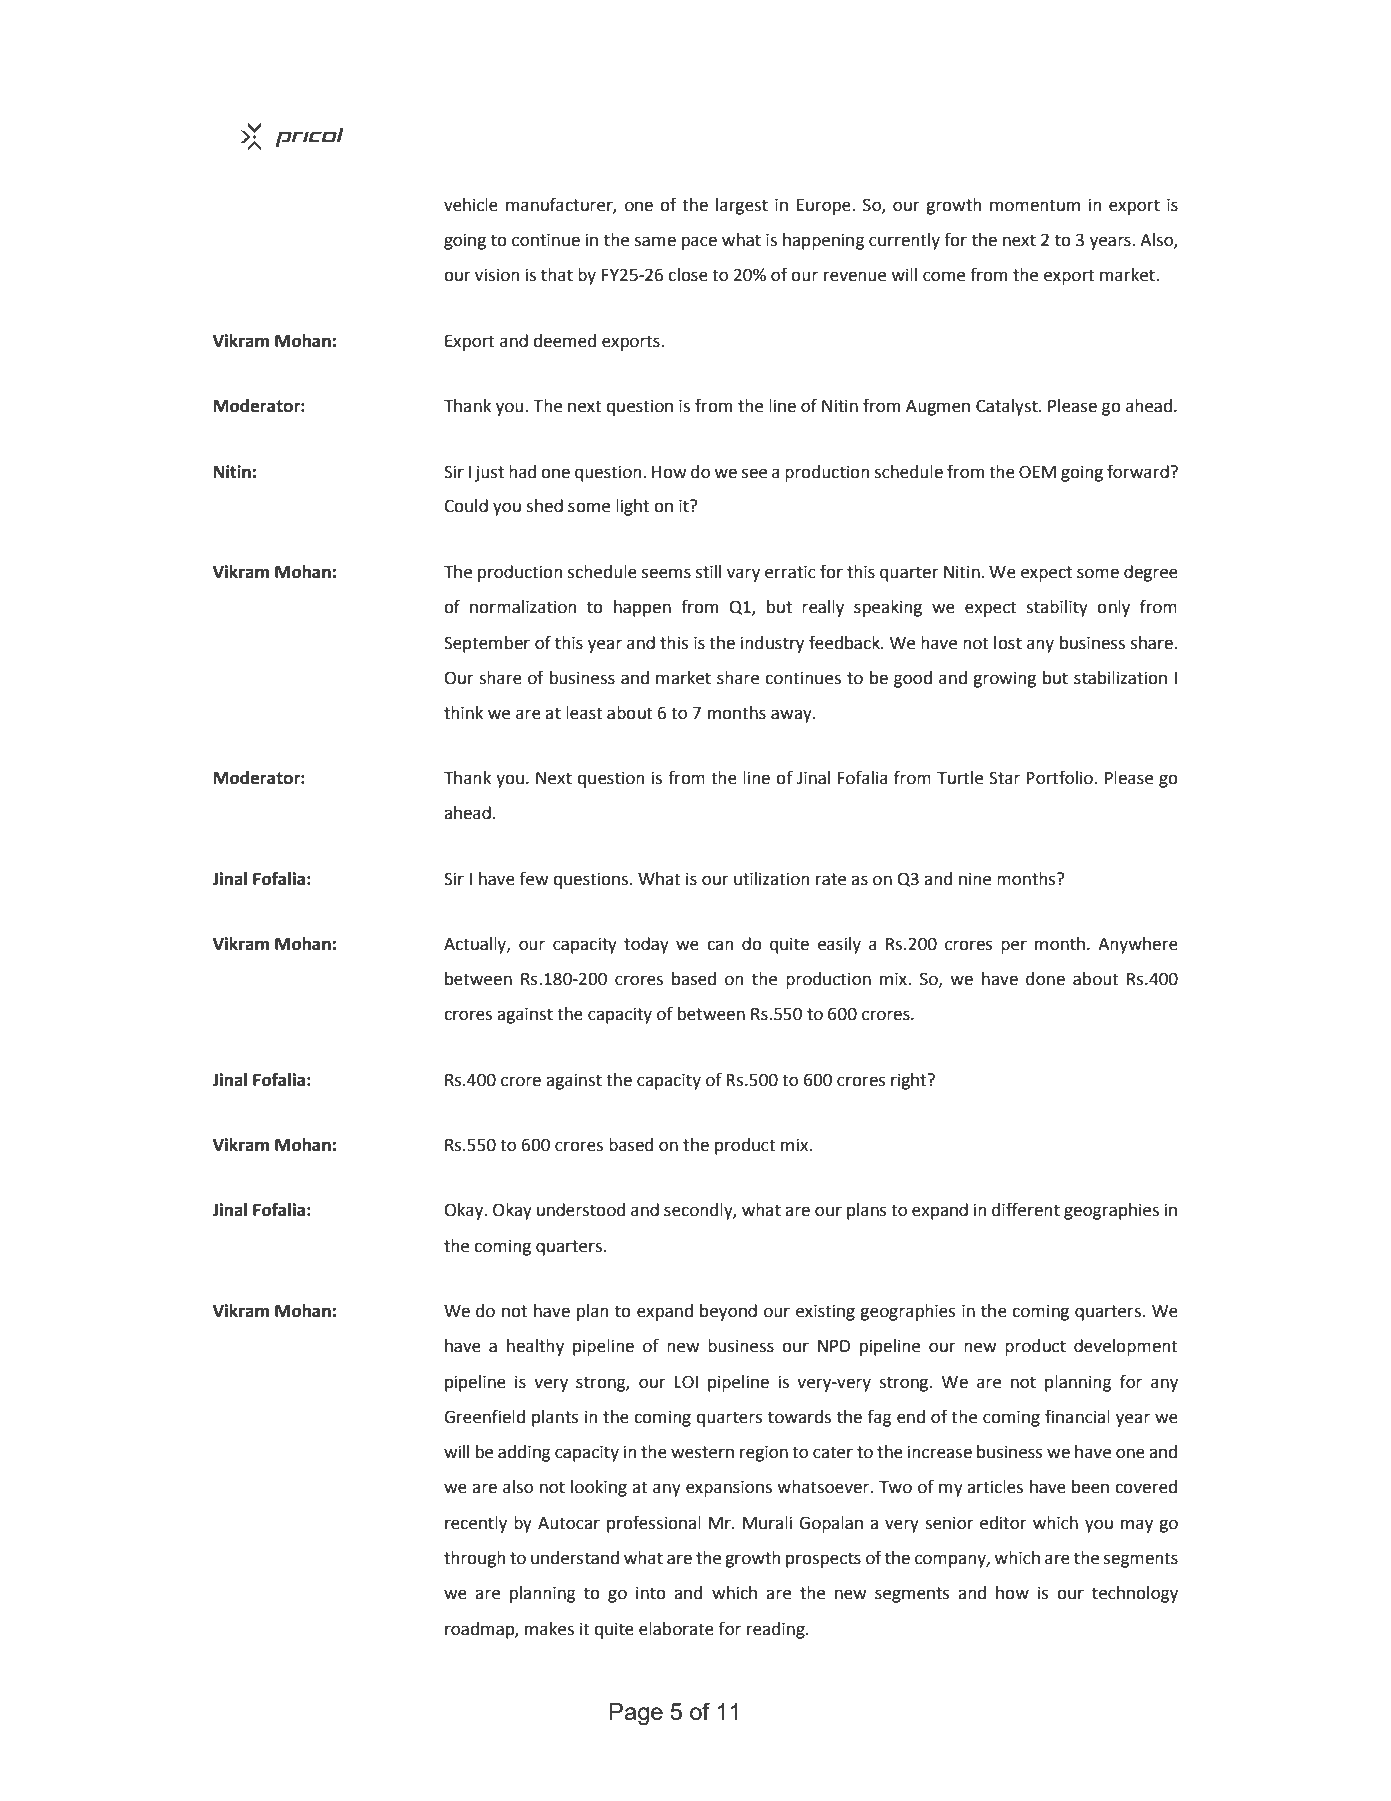 Image resolution: width=1391 pixels, height=1801 pixels. I want to click on makes, so click(549, 1629).
